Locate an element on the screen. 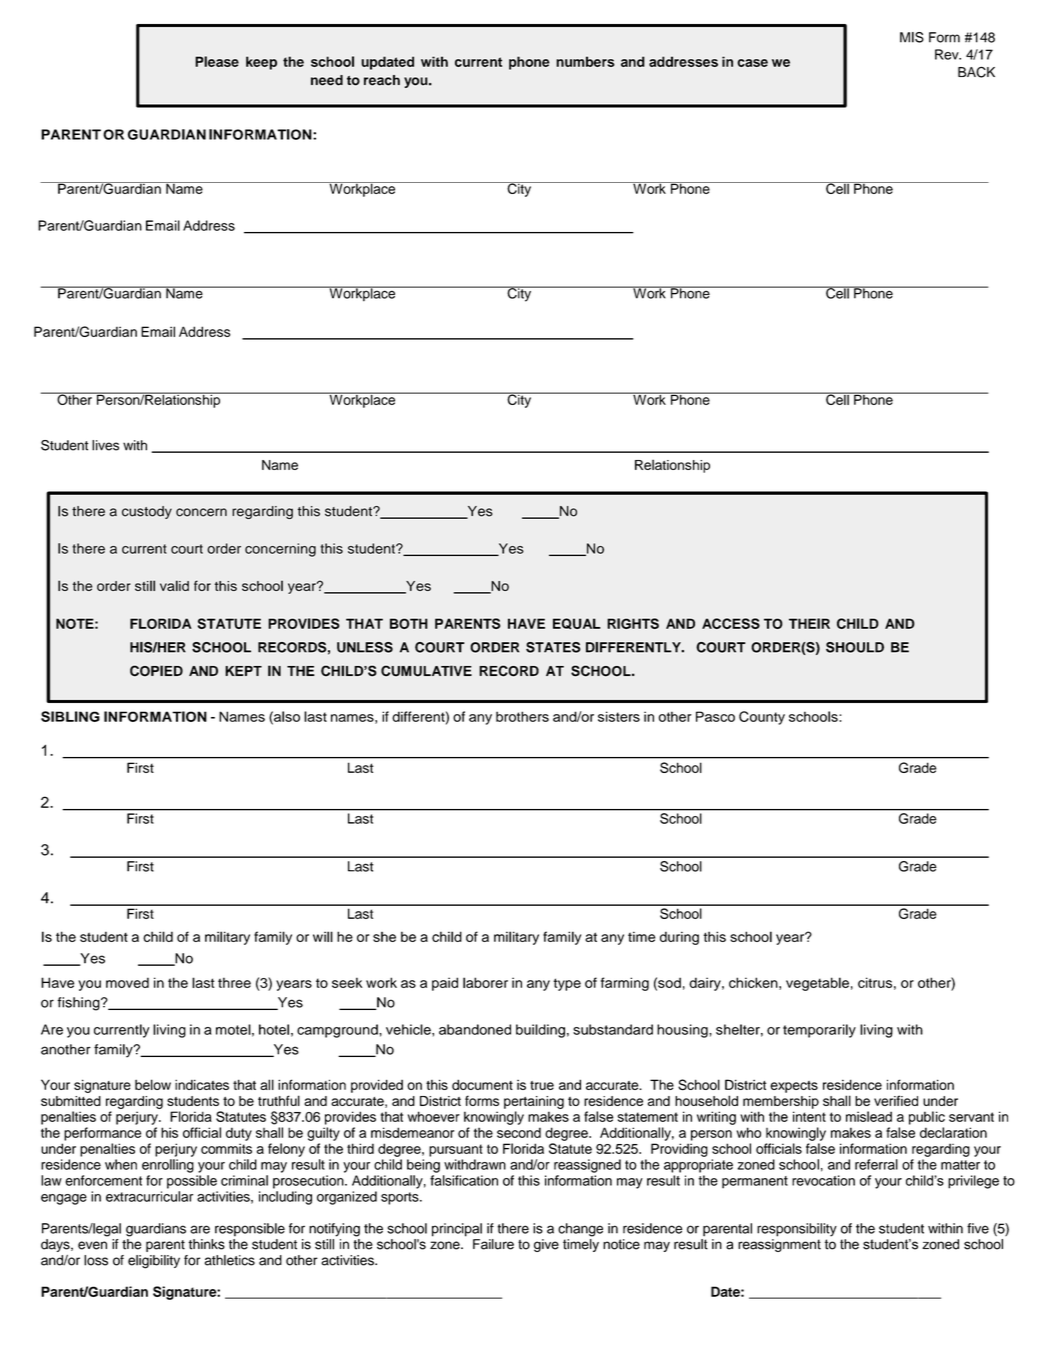 The height and width of the screenshot is (1372, 1060). COPIED is located at coordinates (156, 671).
